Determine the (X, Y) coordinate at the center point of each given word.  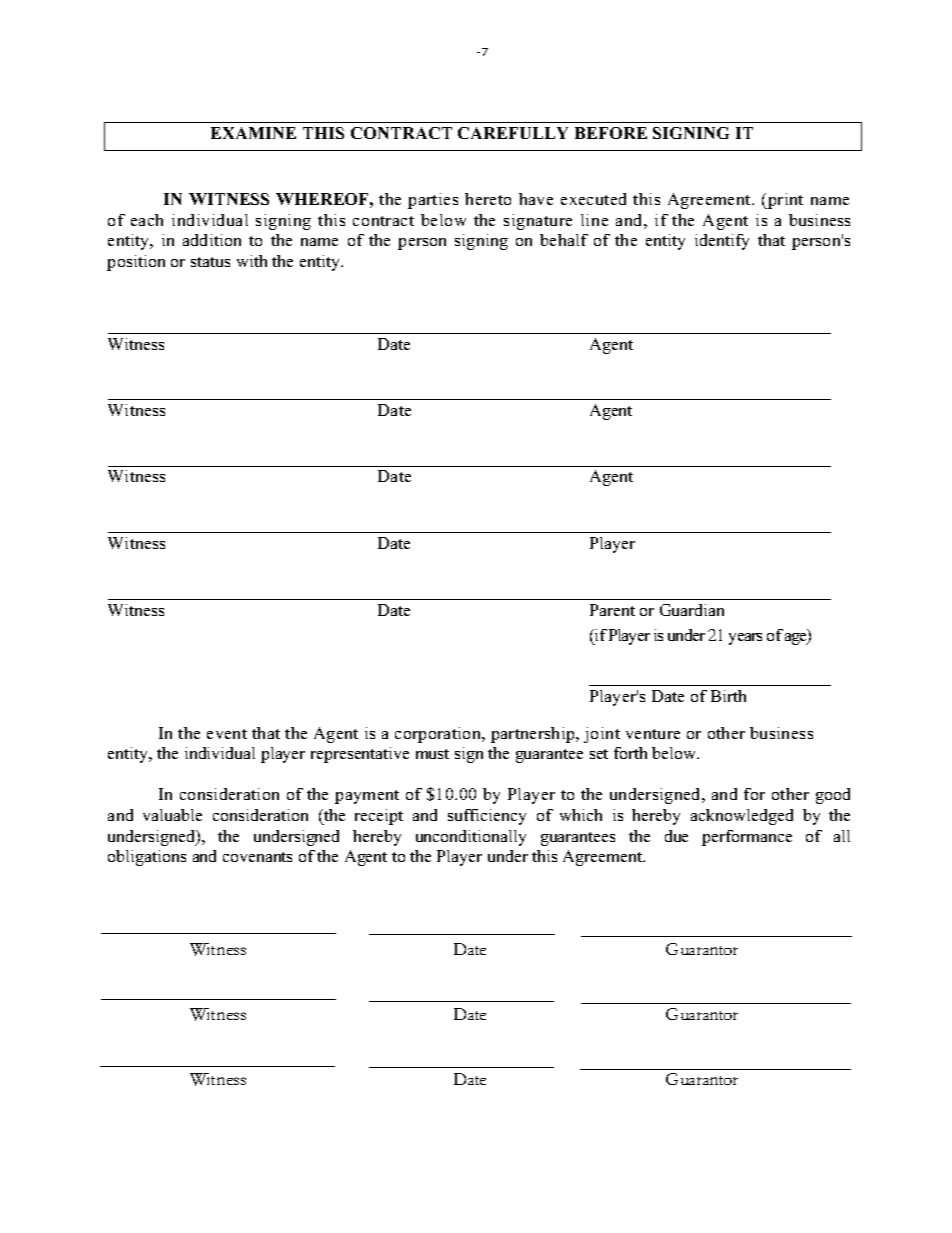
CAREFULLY (513, 133)
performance (747, 838)
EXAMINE (253, 133)
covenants (257, 857)
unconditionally (471, 838)
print (784, 201)
